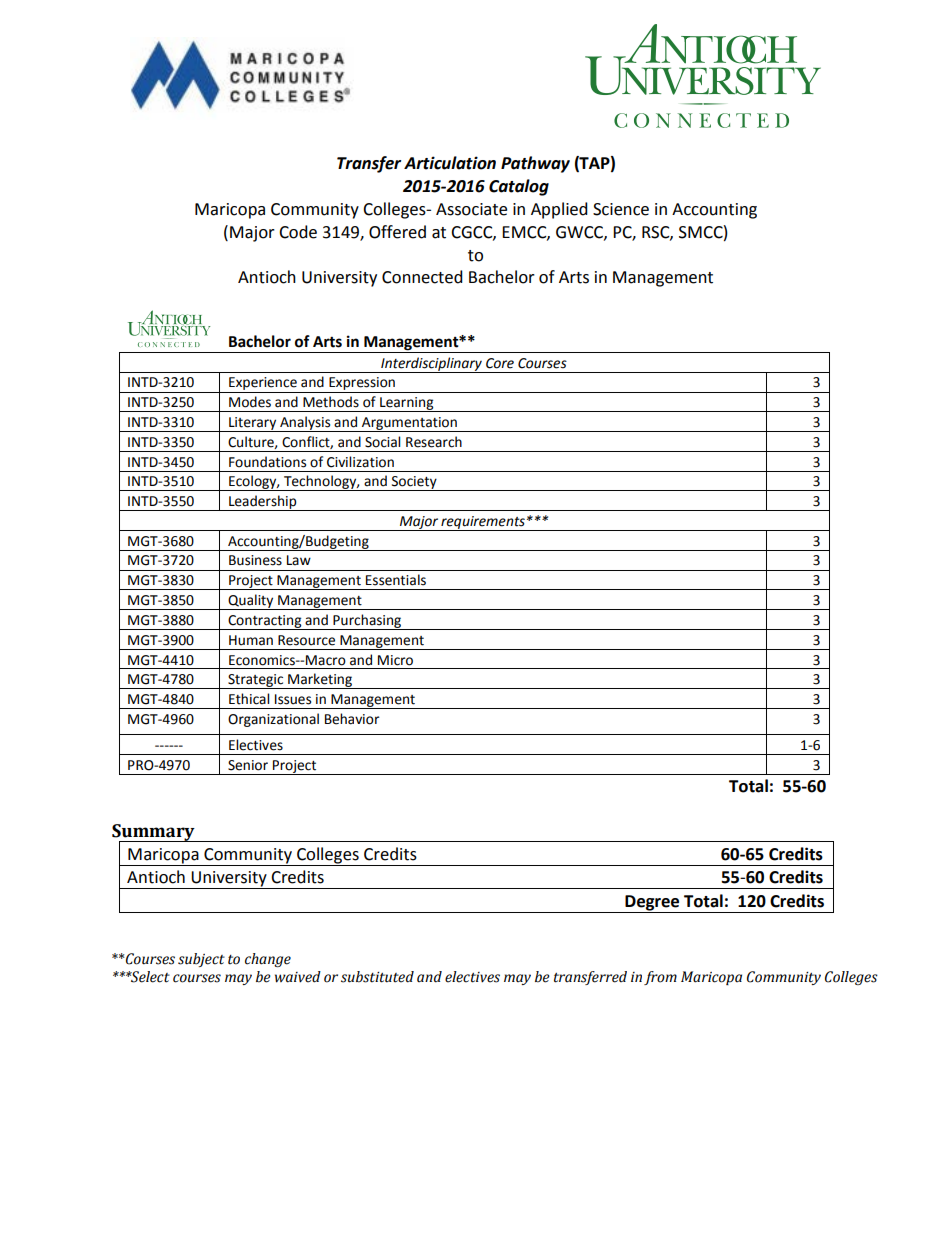 The height and width of the image is (1233, 952). What do you see at coordinates (255, 560) in the image?
I see `Business` at bounding box center [255, 560].
